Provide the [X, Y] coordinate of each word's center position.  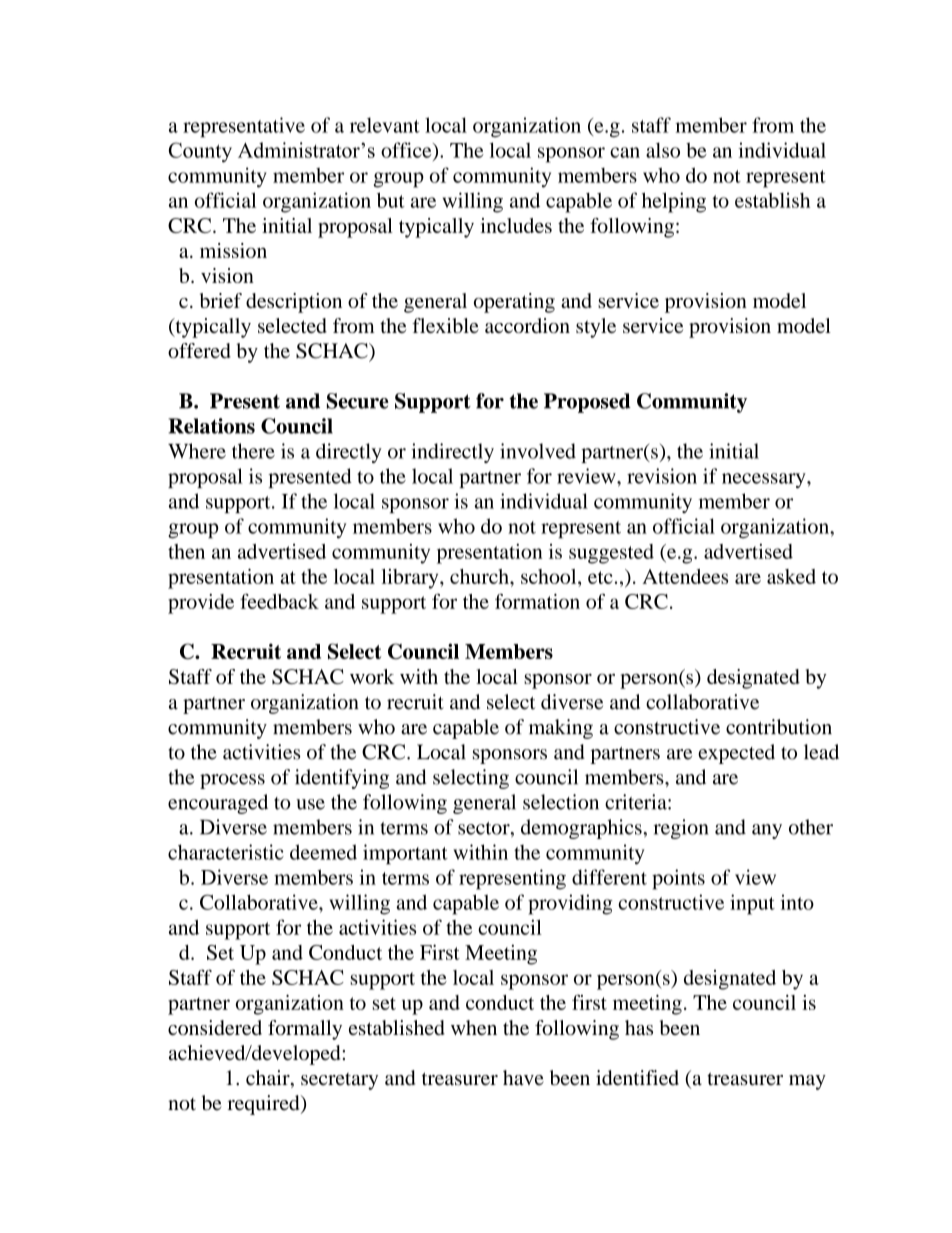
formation [537, 601]
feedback [279, 601]
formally [305, 1030]
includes [516, 225]
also [663, 150]
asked [791, 576]
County [200, 152]
